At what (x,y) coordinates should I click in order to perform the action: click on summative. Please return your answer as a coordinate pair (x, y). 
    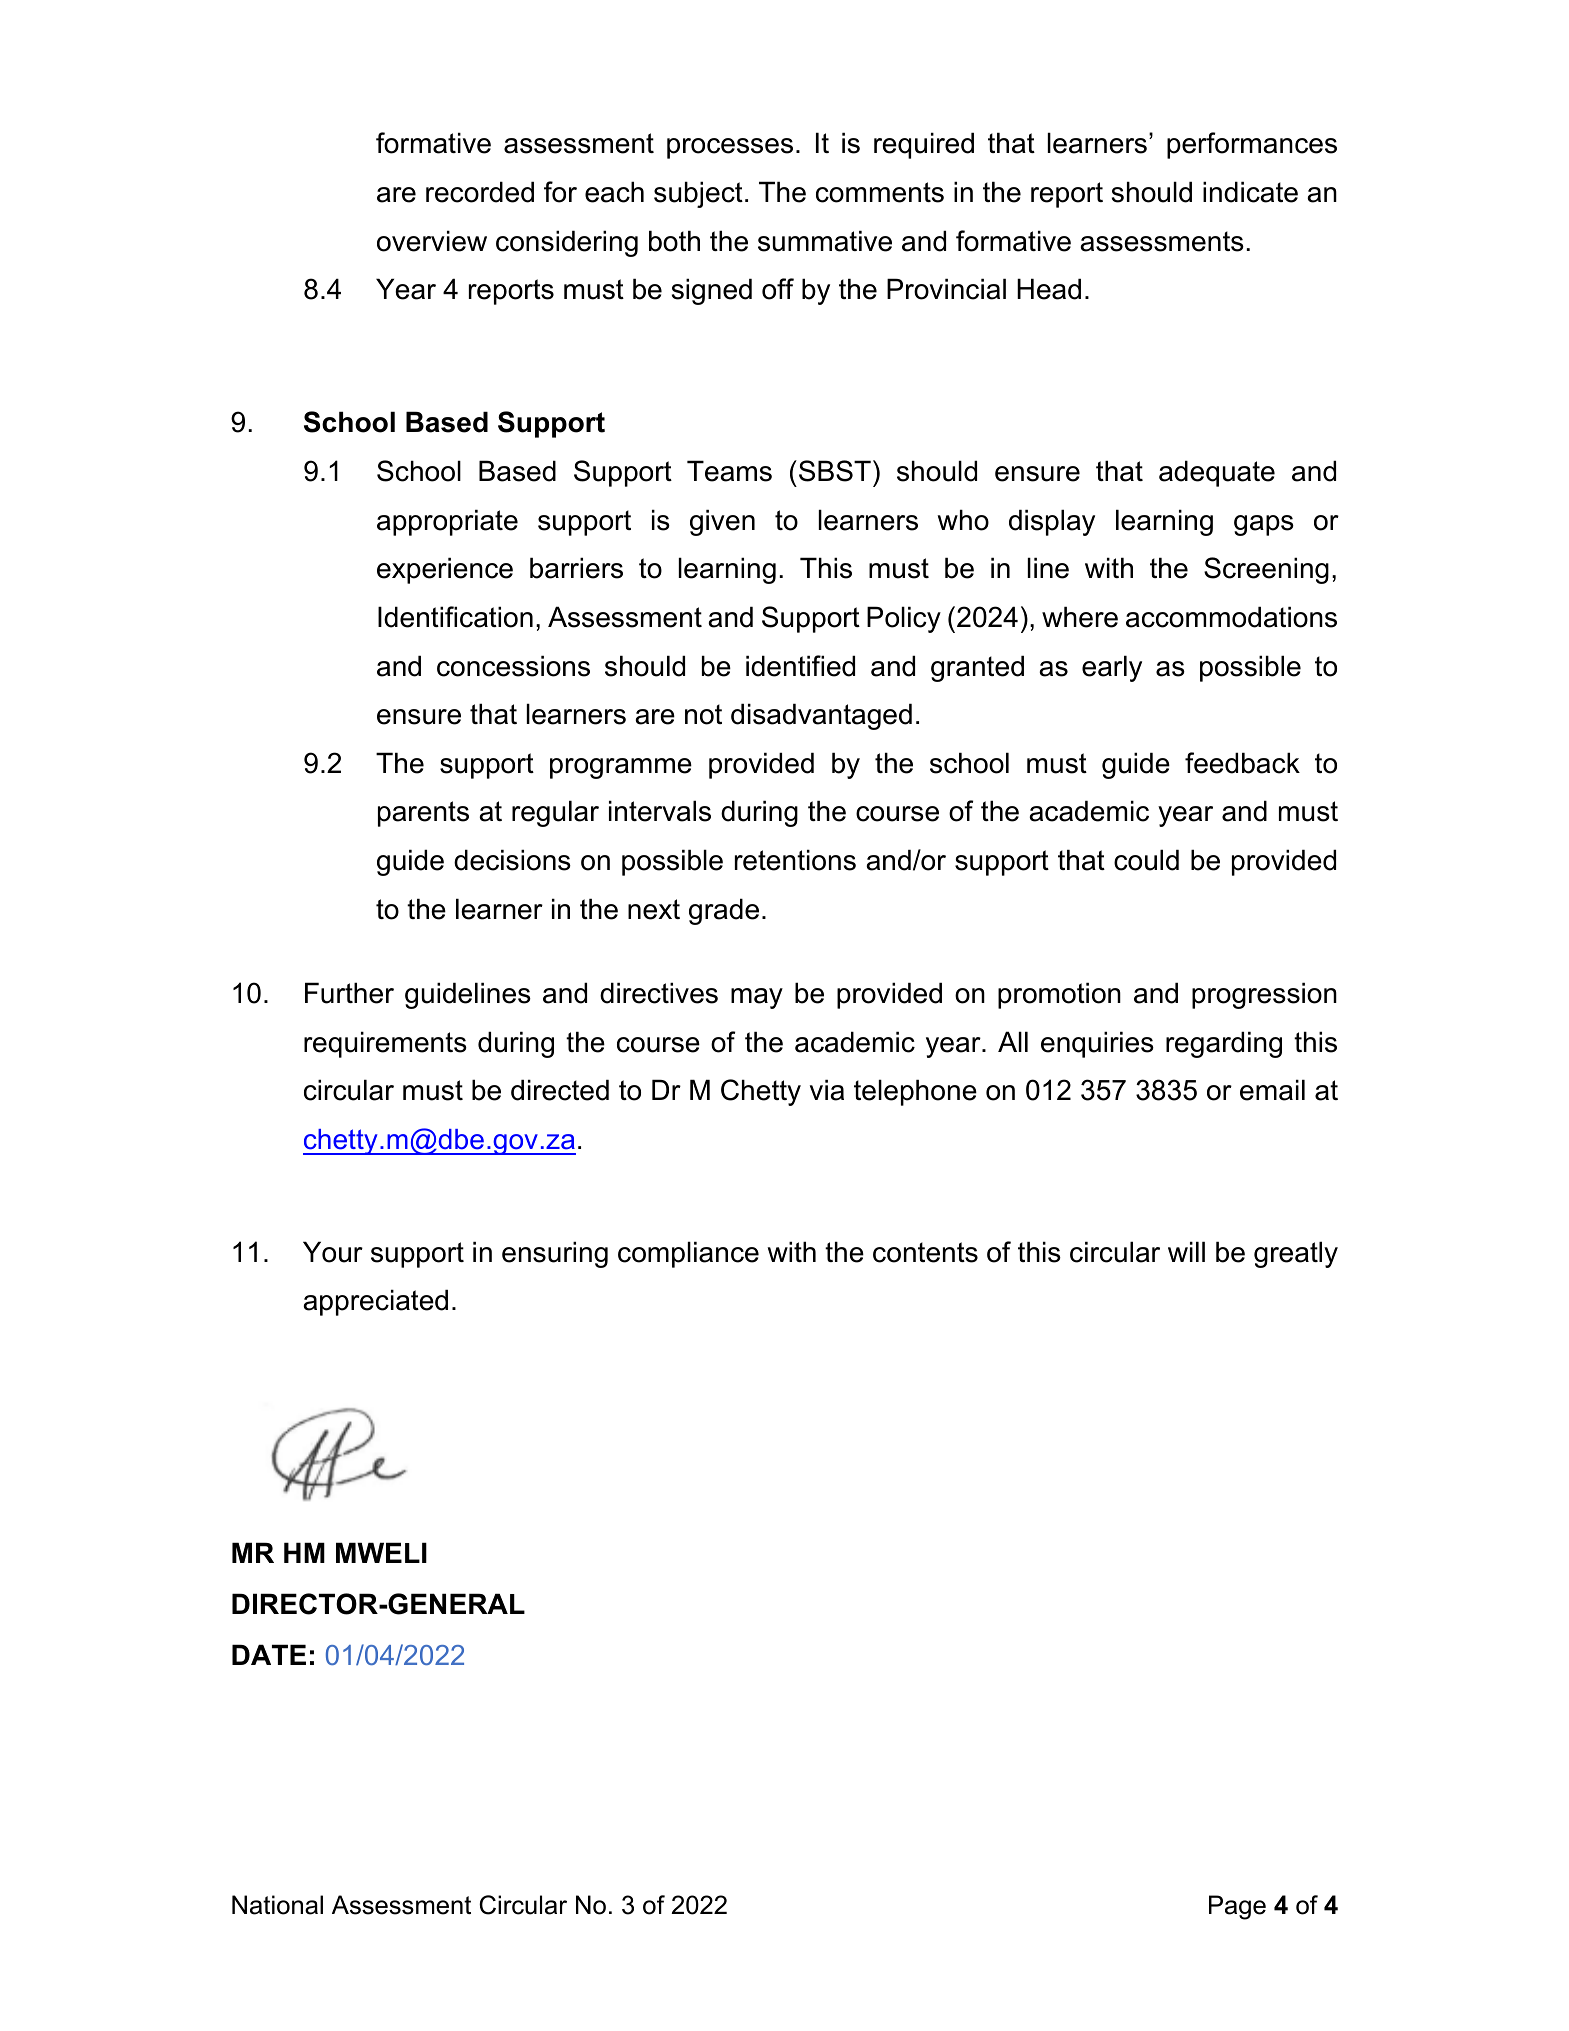
    Looking at the image, I should click on (825, 241).
